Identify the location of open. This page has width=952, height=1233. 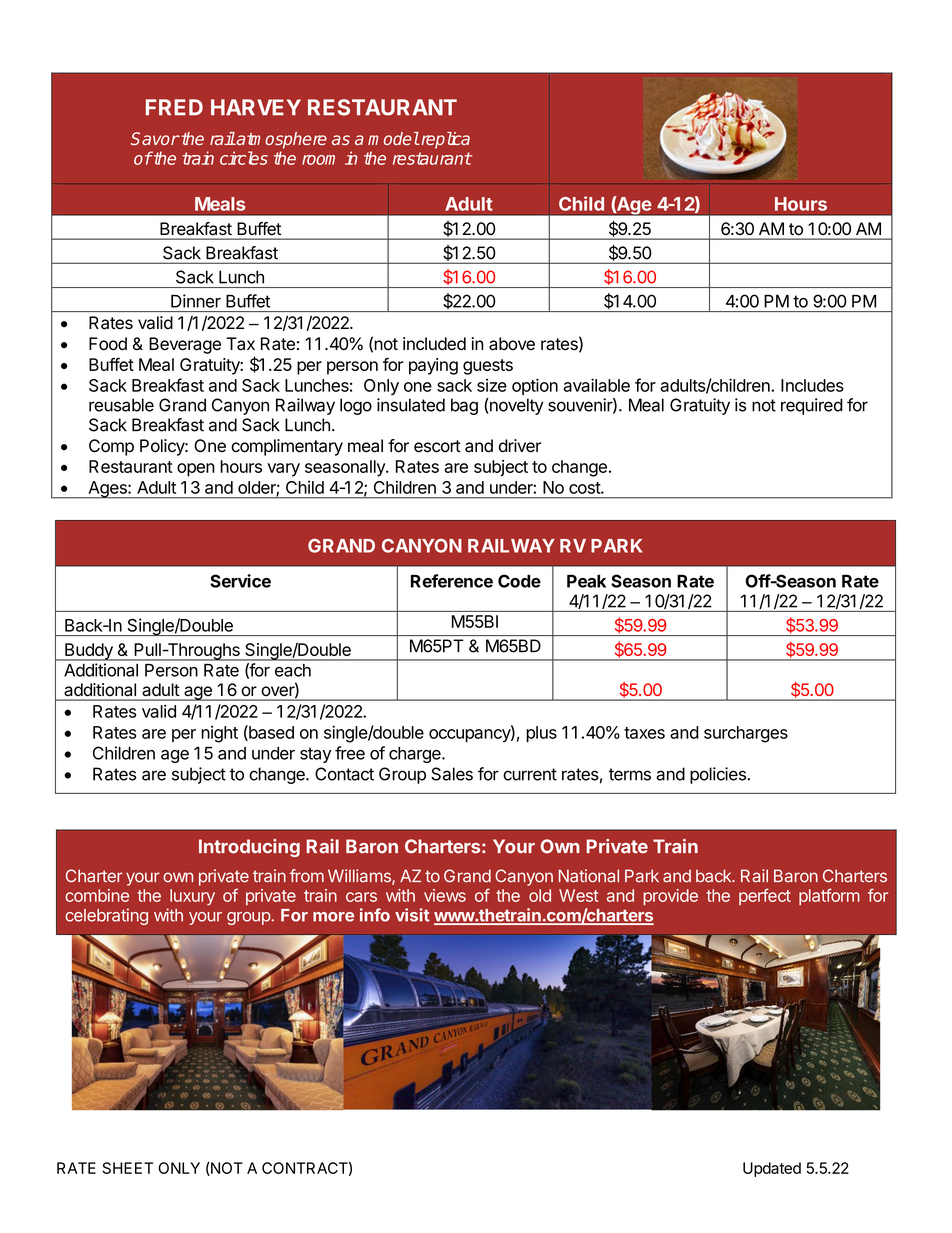
(196, 470).
